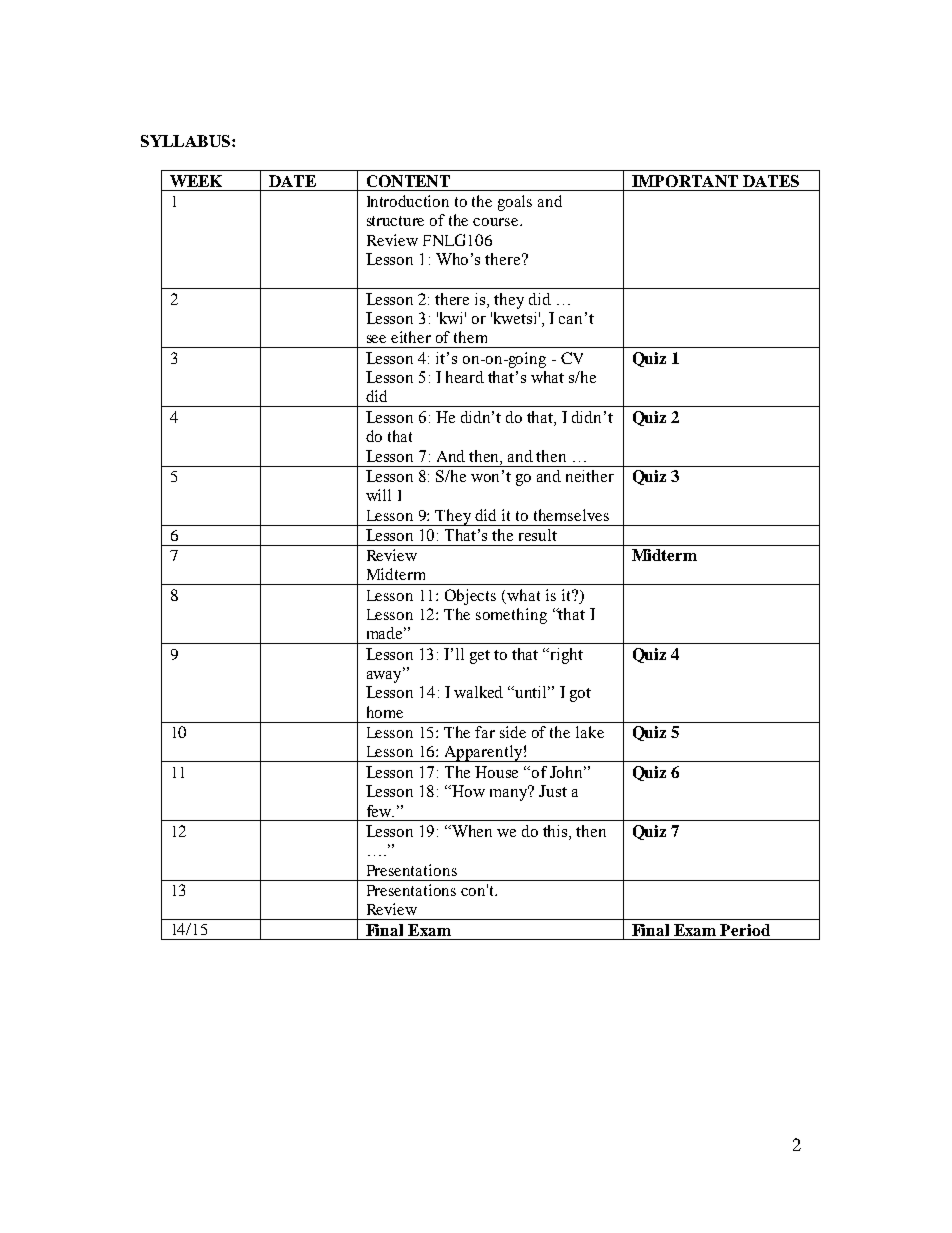  Describe the element at coordinates (196, 181) in the page. I see `WEEK` at that location.
